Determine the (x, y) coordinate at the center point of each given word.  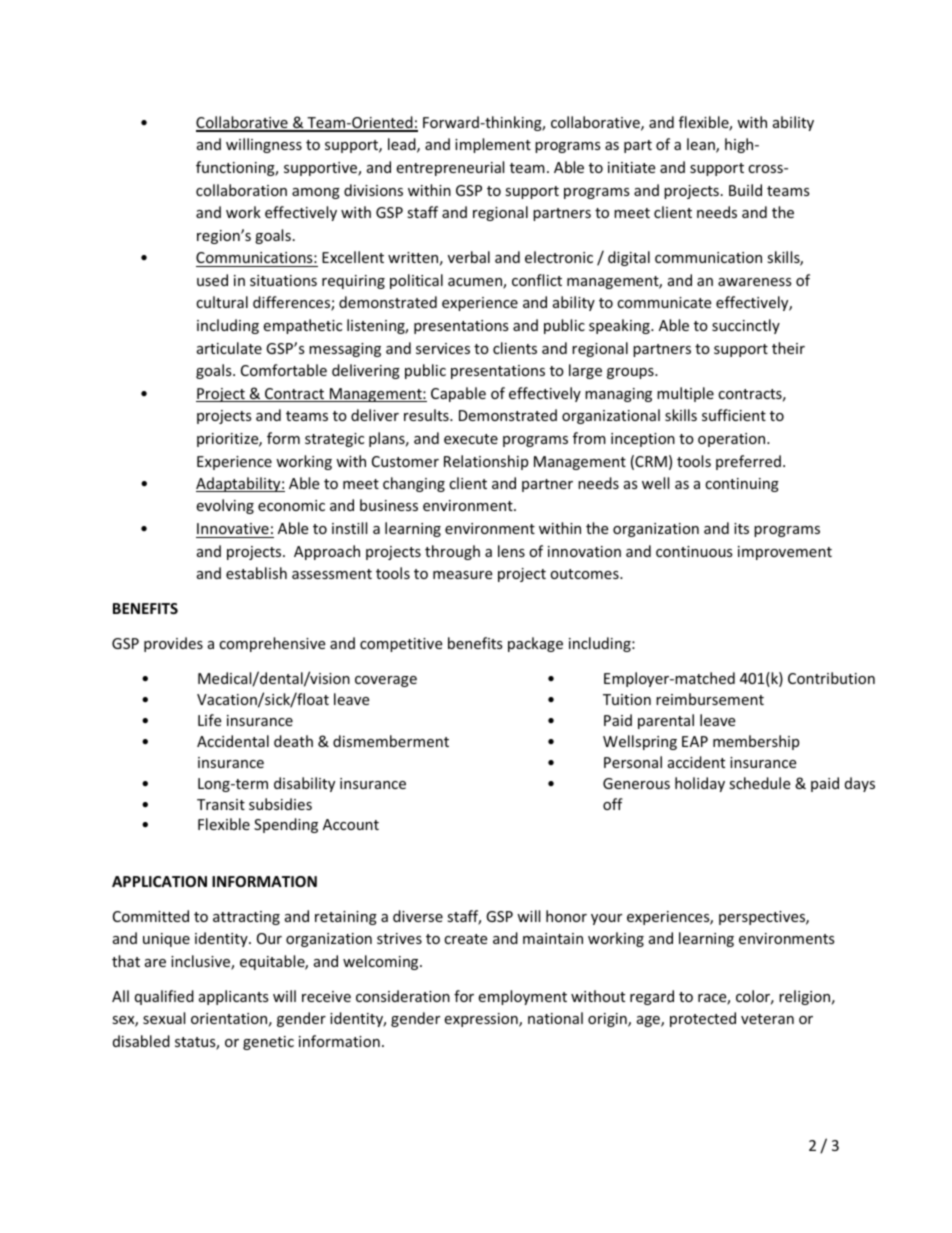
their (788, 348)
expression (482, 1020)
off (613, 804)
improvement (785, 553)
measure (462, 575)
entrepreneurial (450, 168)
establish (256, 573)
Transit (221, 804)
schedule (759, 783)
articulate (229, 348)
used (212, 280)
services (443, 348)
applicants (234, 997)
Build (745, 190)
